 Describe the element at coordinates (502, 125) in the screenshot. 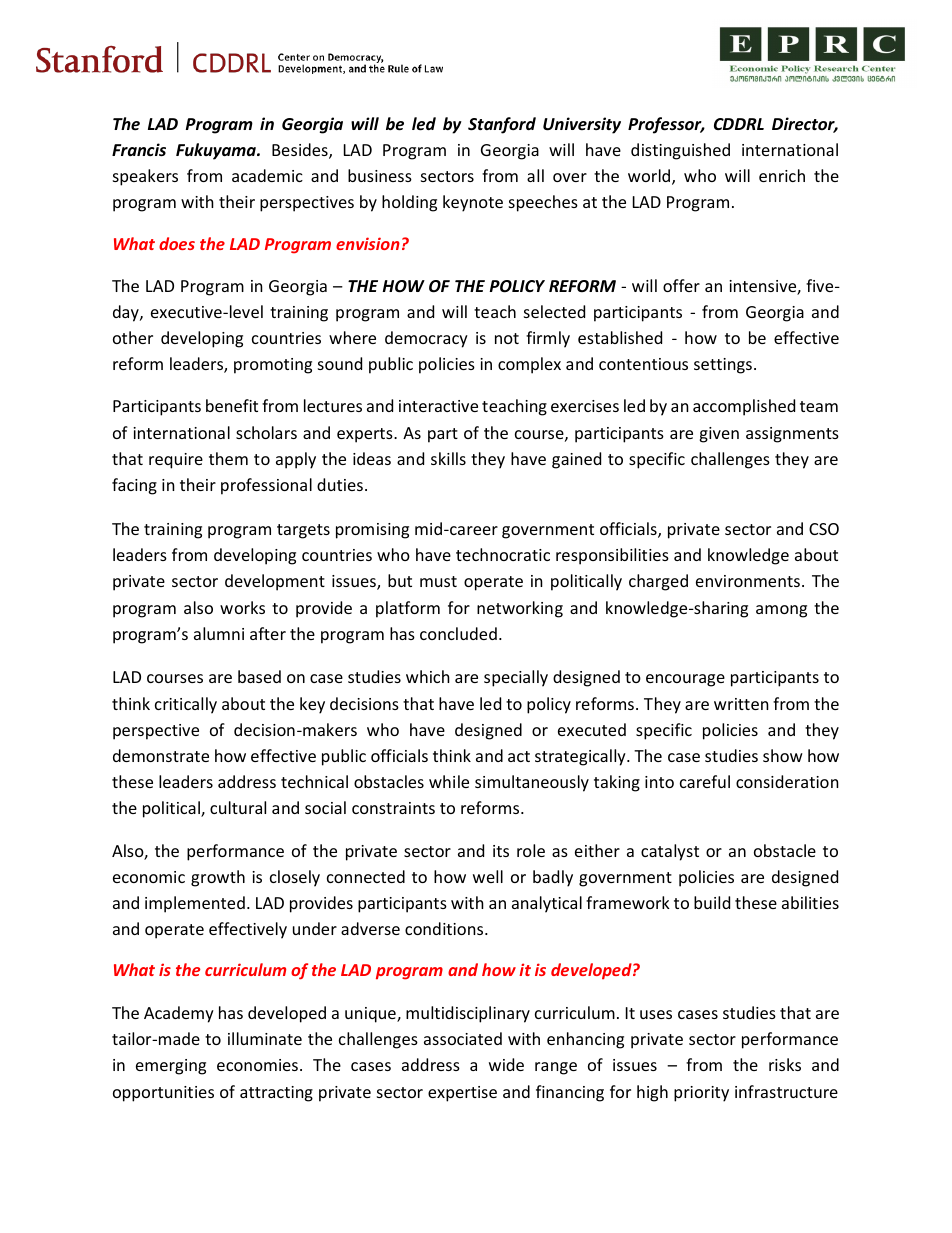

I see `Stanford` at that location.
